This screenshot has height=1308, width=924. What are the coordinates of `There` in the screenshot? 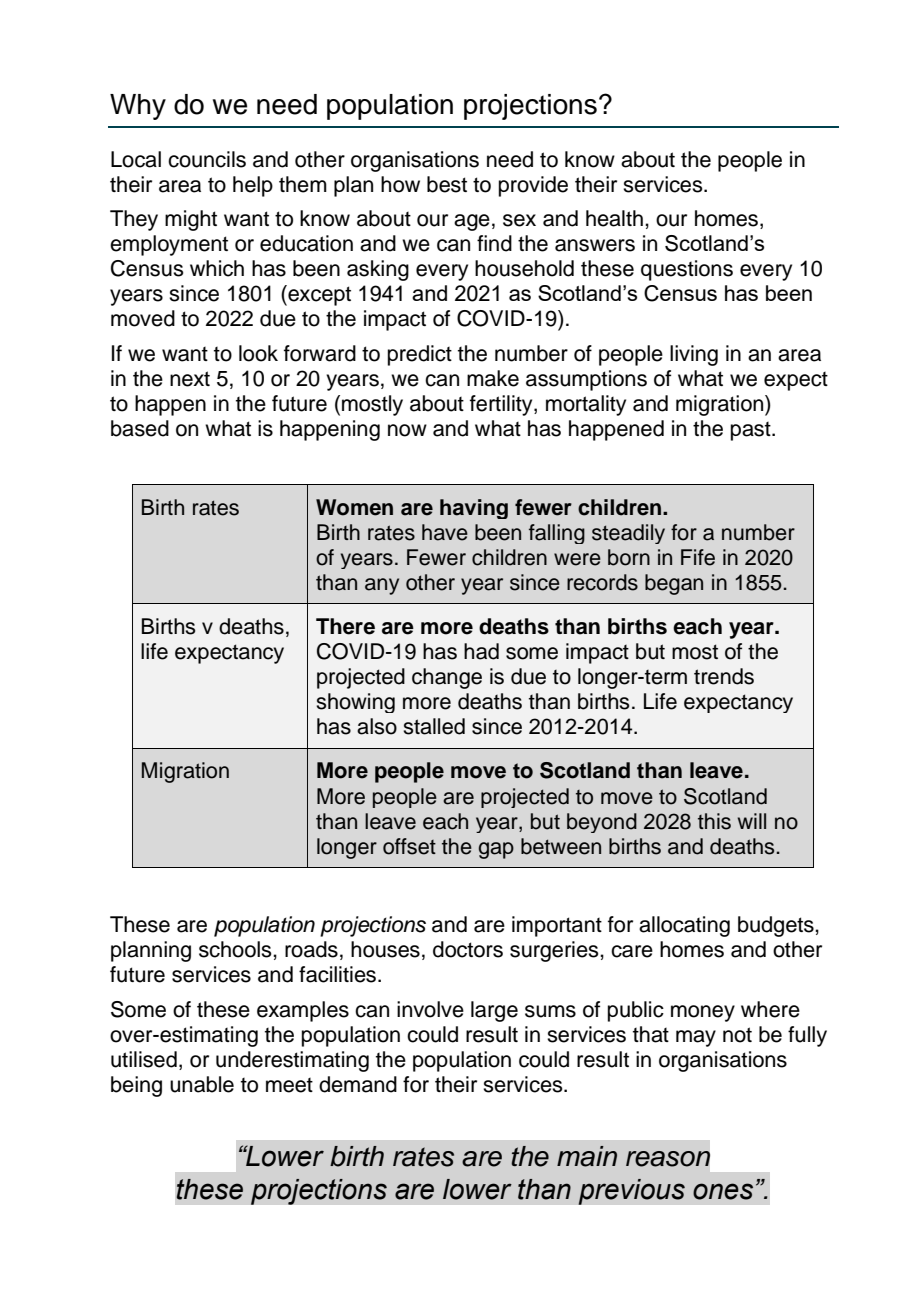 It's located at (345, 626).
